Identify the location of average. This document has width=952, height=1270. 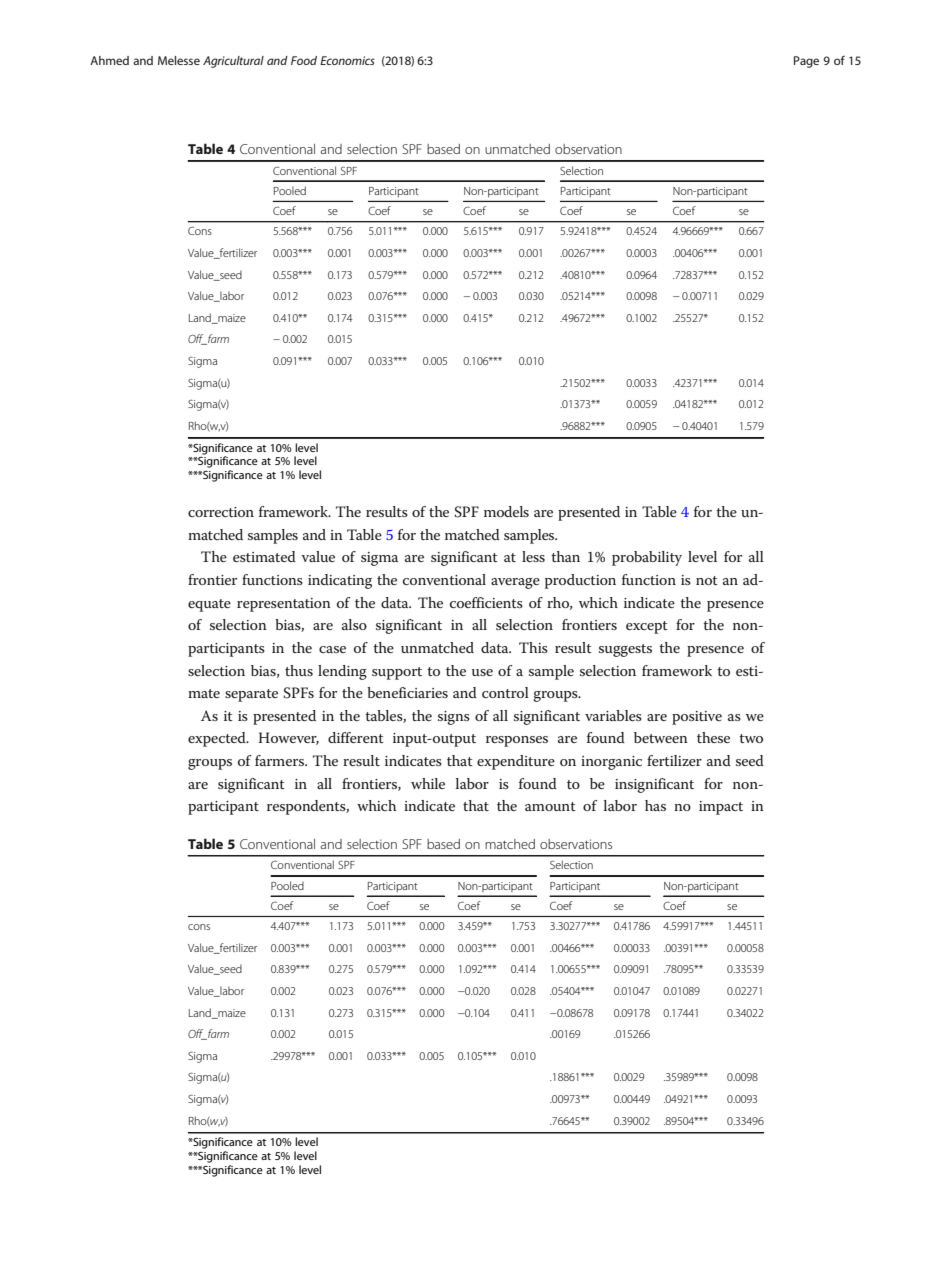
(515, 583).
